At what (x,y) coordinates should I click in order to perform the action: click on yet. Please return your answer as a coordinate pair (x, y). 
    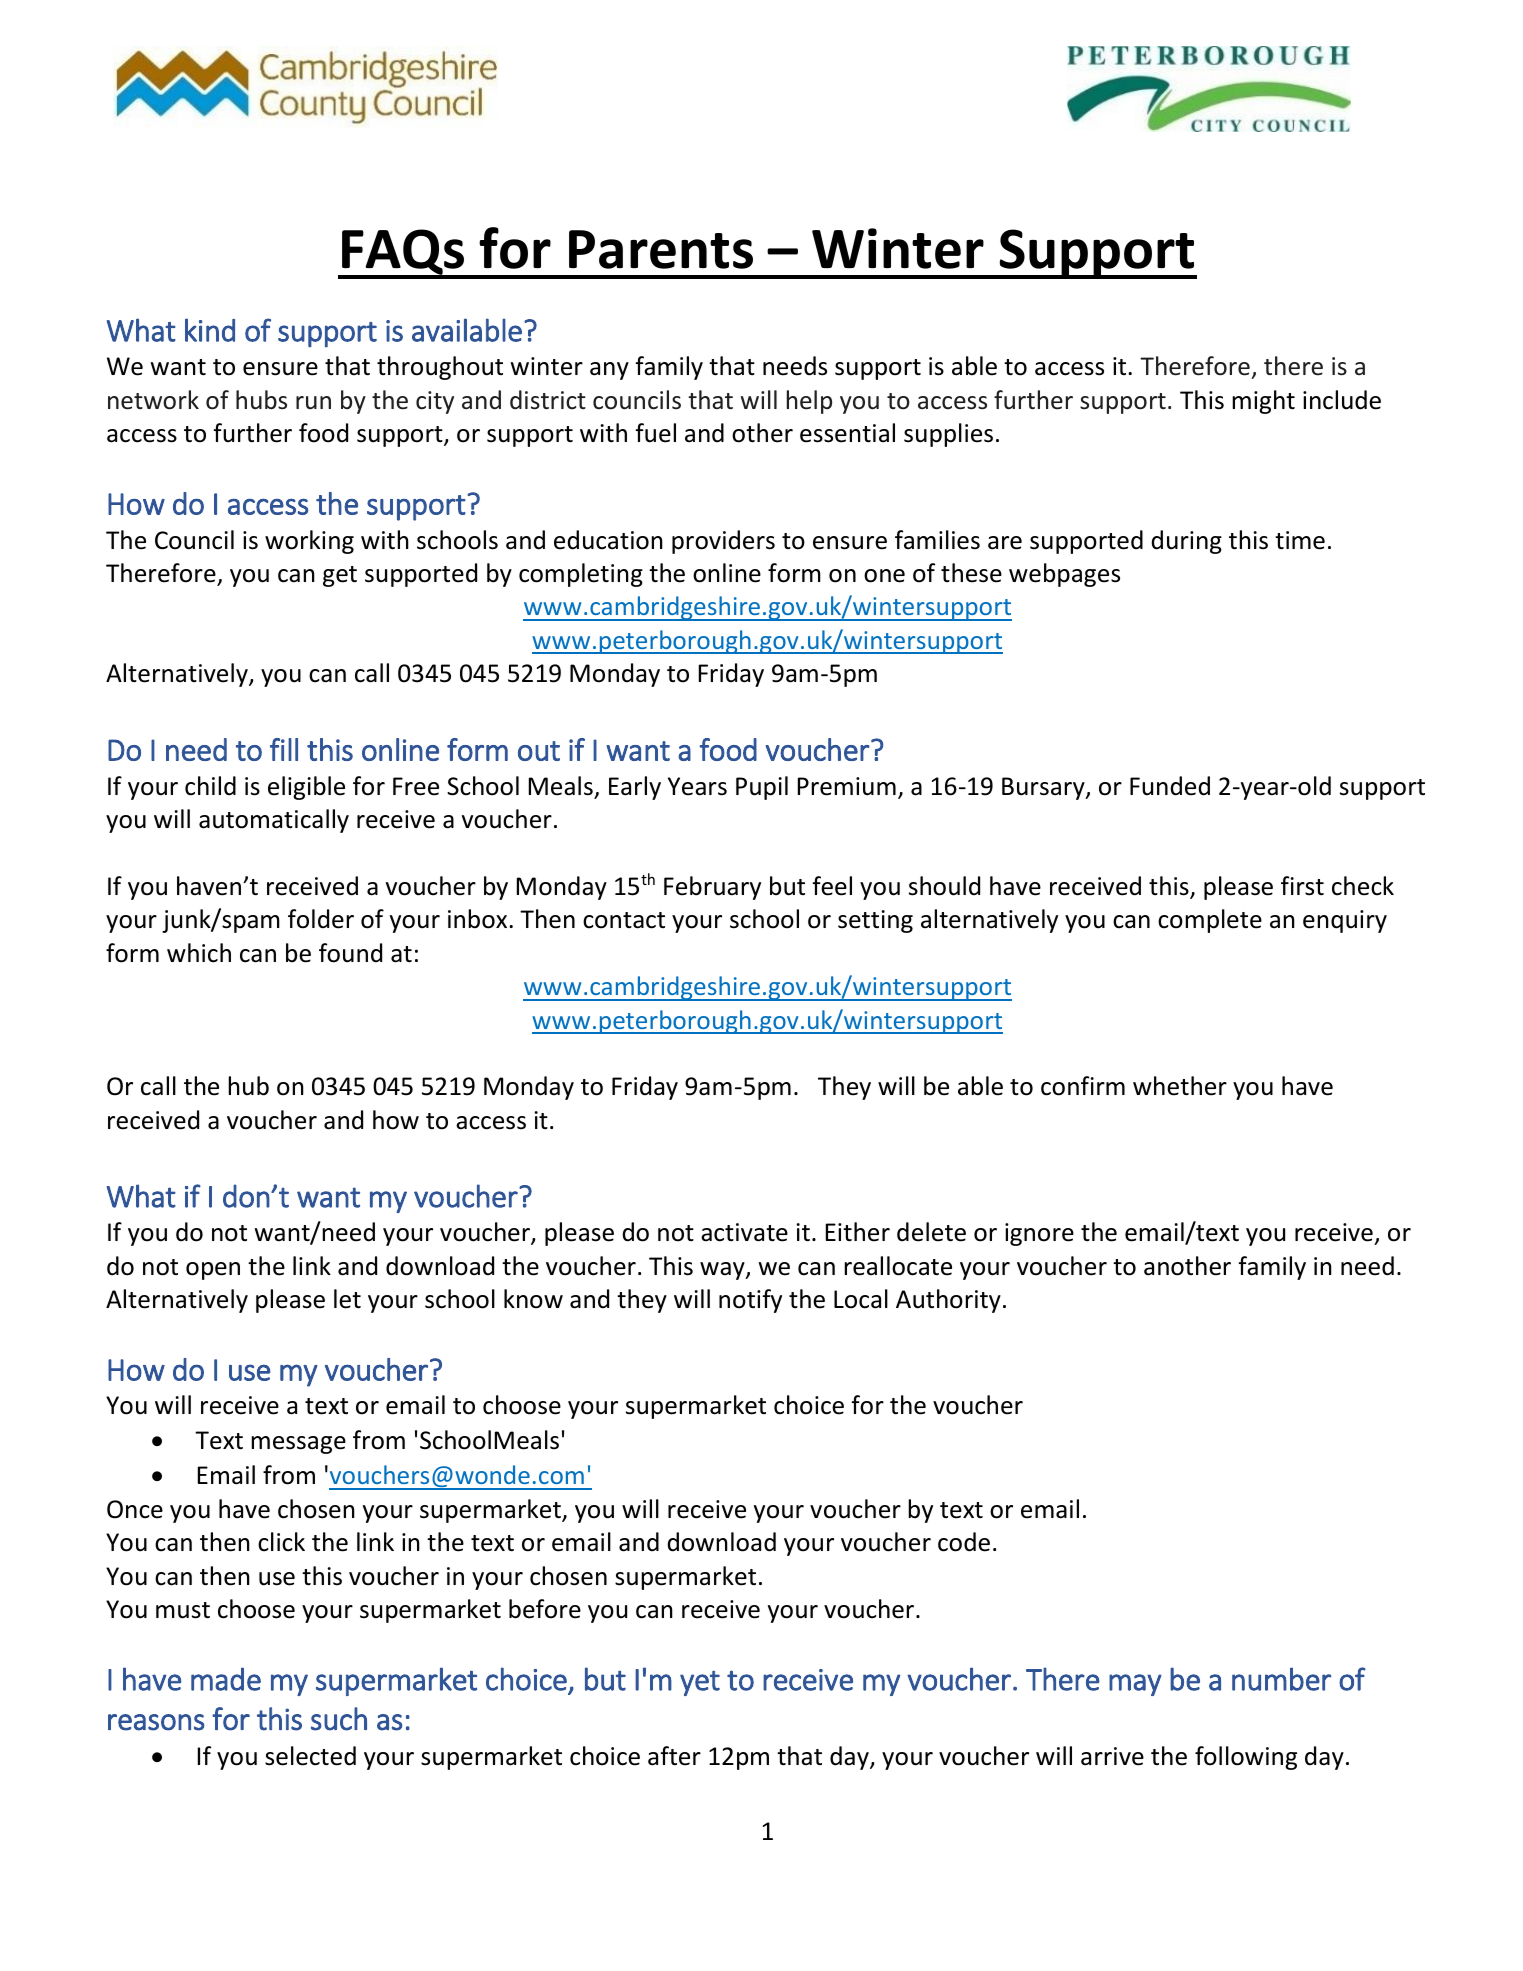
    Looking at the image, I should click on (700, 1683).
